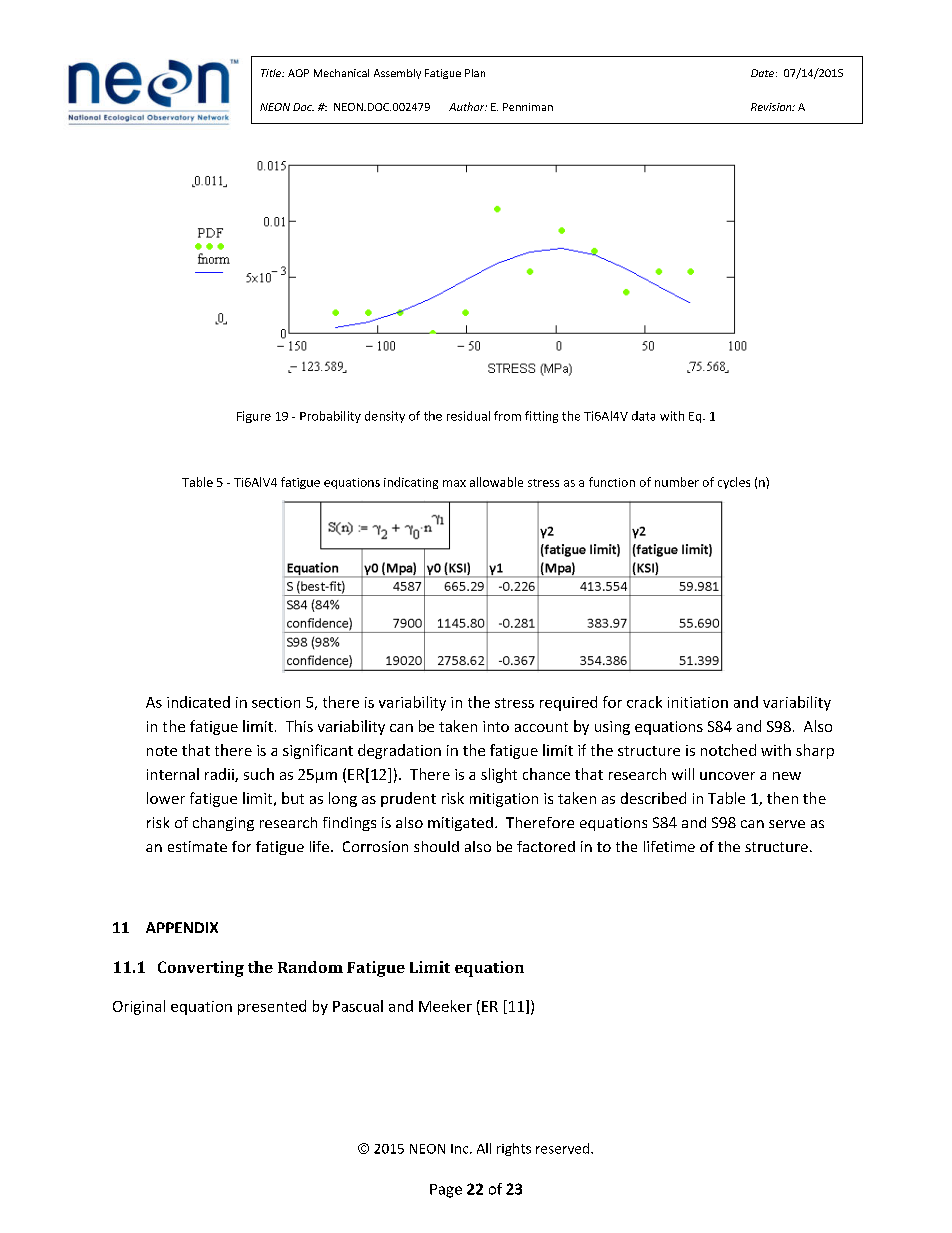  What do you see at coordinates (272, 1007) in the screenshot?
I see `presented` at bounding box center [272, 1007].
